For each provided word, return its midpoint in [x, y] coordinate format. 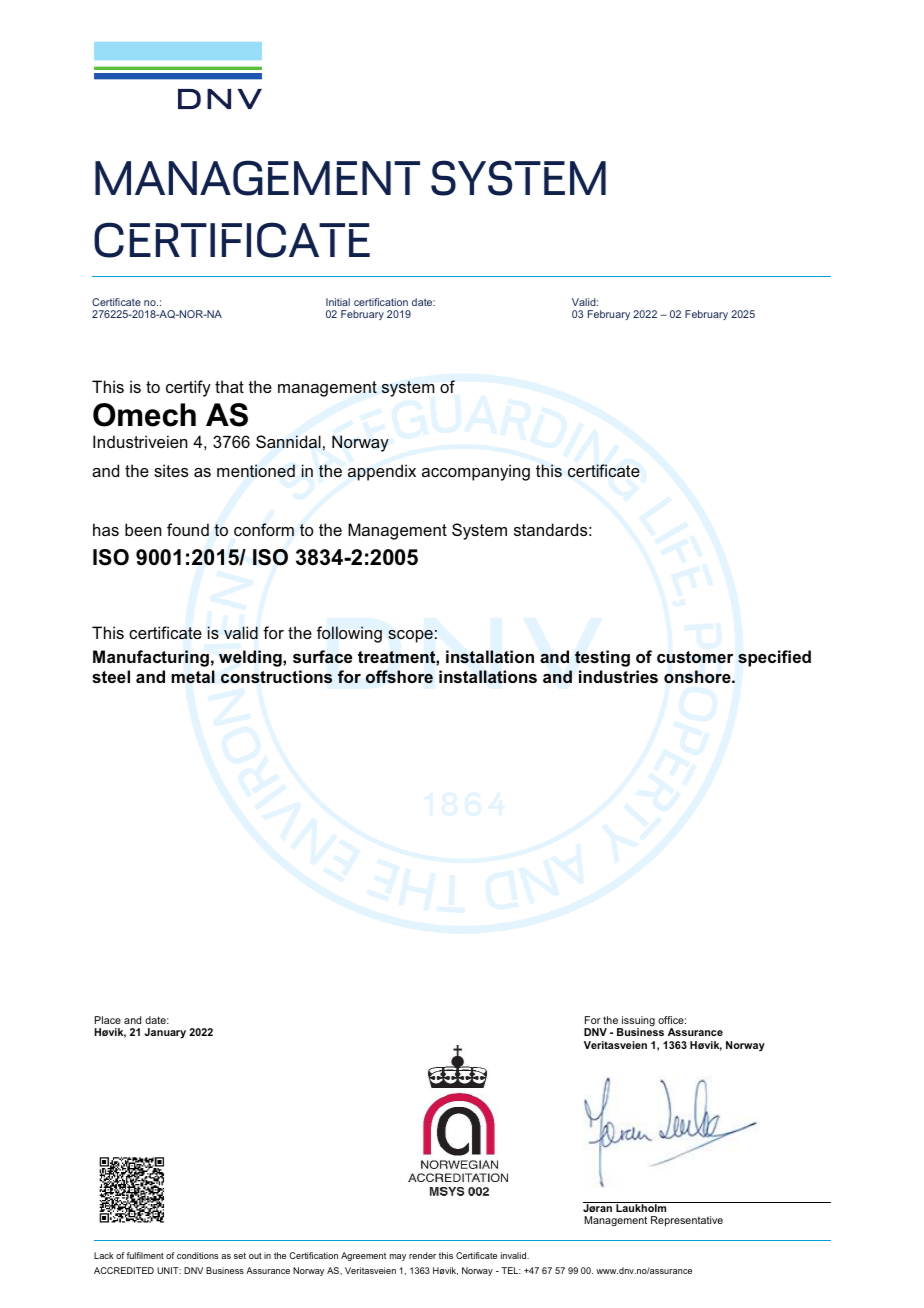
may [398, 1257]
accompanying [476, 472]
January [165, 1033]
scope [410, 636]
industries [618, 676]
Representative [687, 1221]
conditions [197, 1255]
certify [188, 388]
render [422, 1255]
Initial [338, 302]
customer [695, 657]
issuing [637, 1022]
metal [193, 676]
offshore [399, 677]
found [188, 529]
